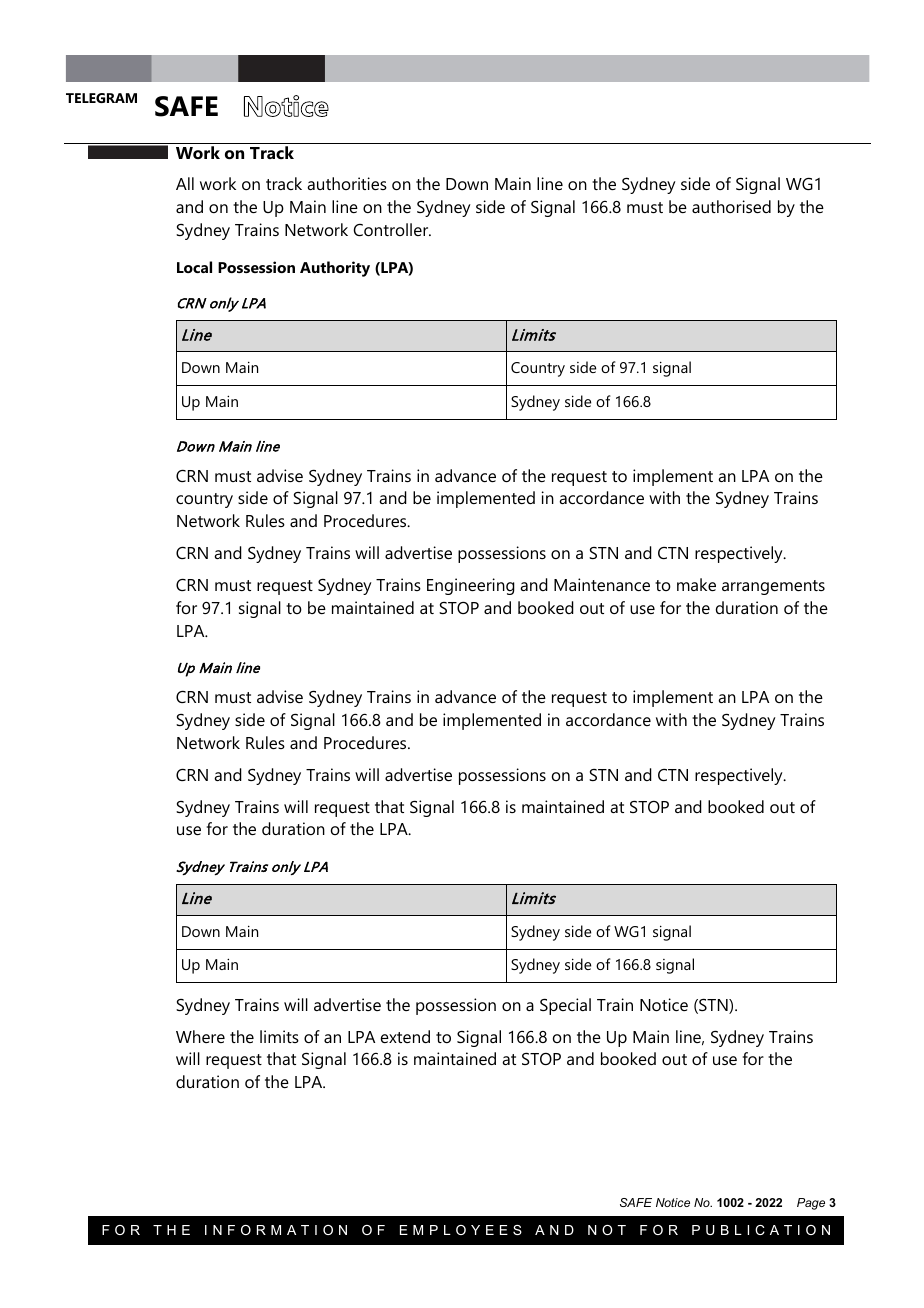 Image resolution: width=924 pixels, height=1308 pixels. What do you see at coordinates (731, 206) in the screenshot?
I see `authorised` at bounding box center [731, 206].
